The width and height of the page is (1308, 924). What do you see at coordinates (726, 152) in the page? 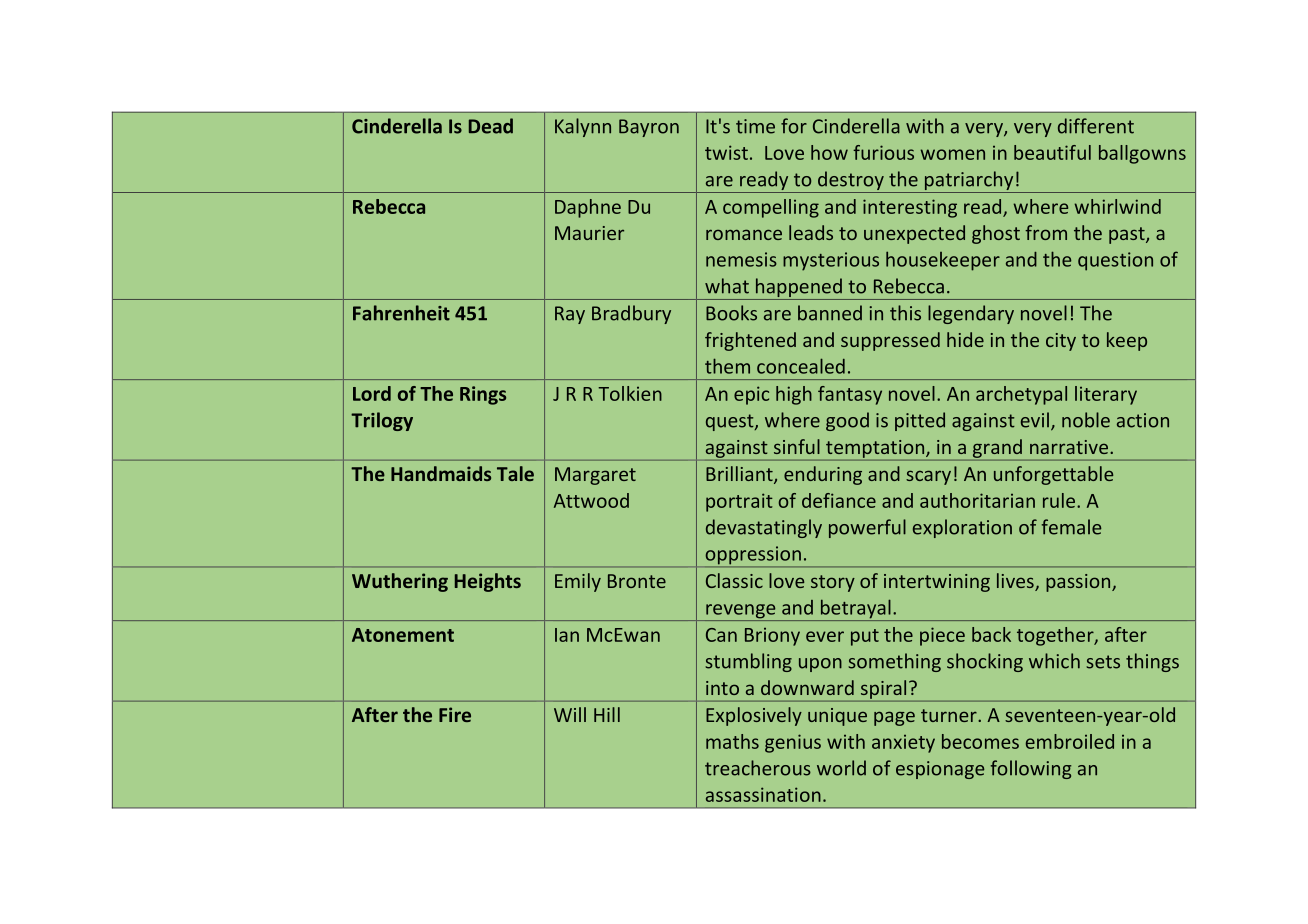
I see `twist` at bounding box center [726, 152].
